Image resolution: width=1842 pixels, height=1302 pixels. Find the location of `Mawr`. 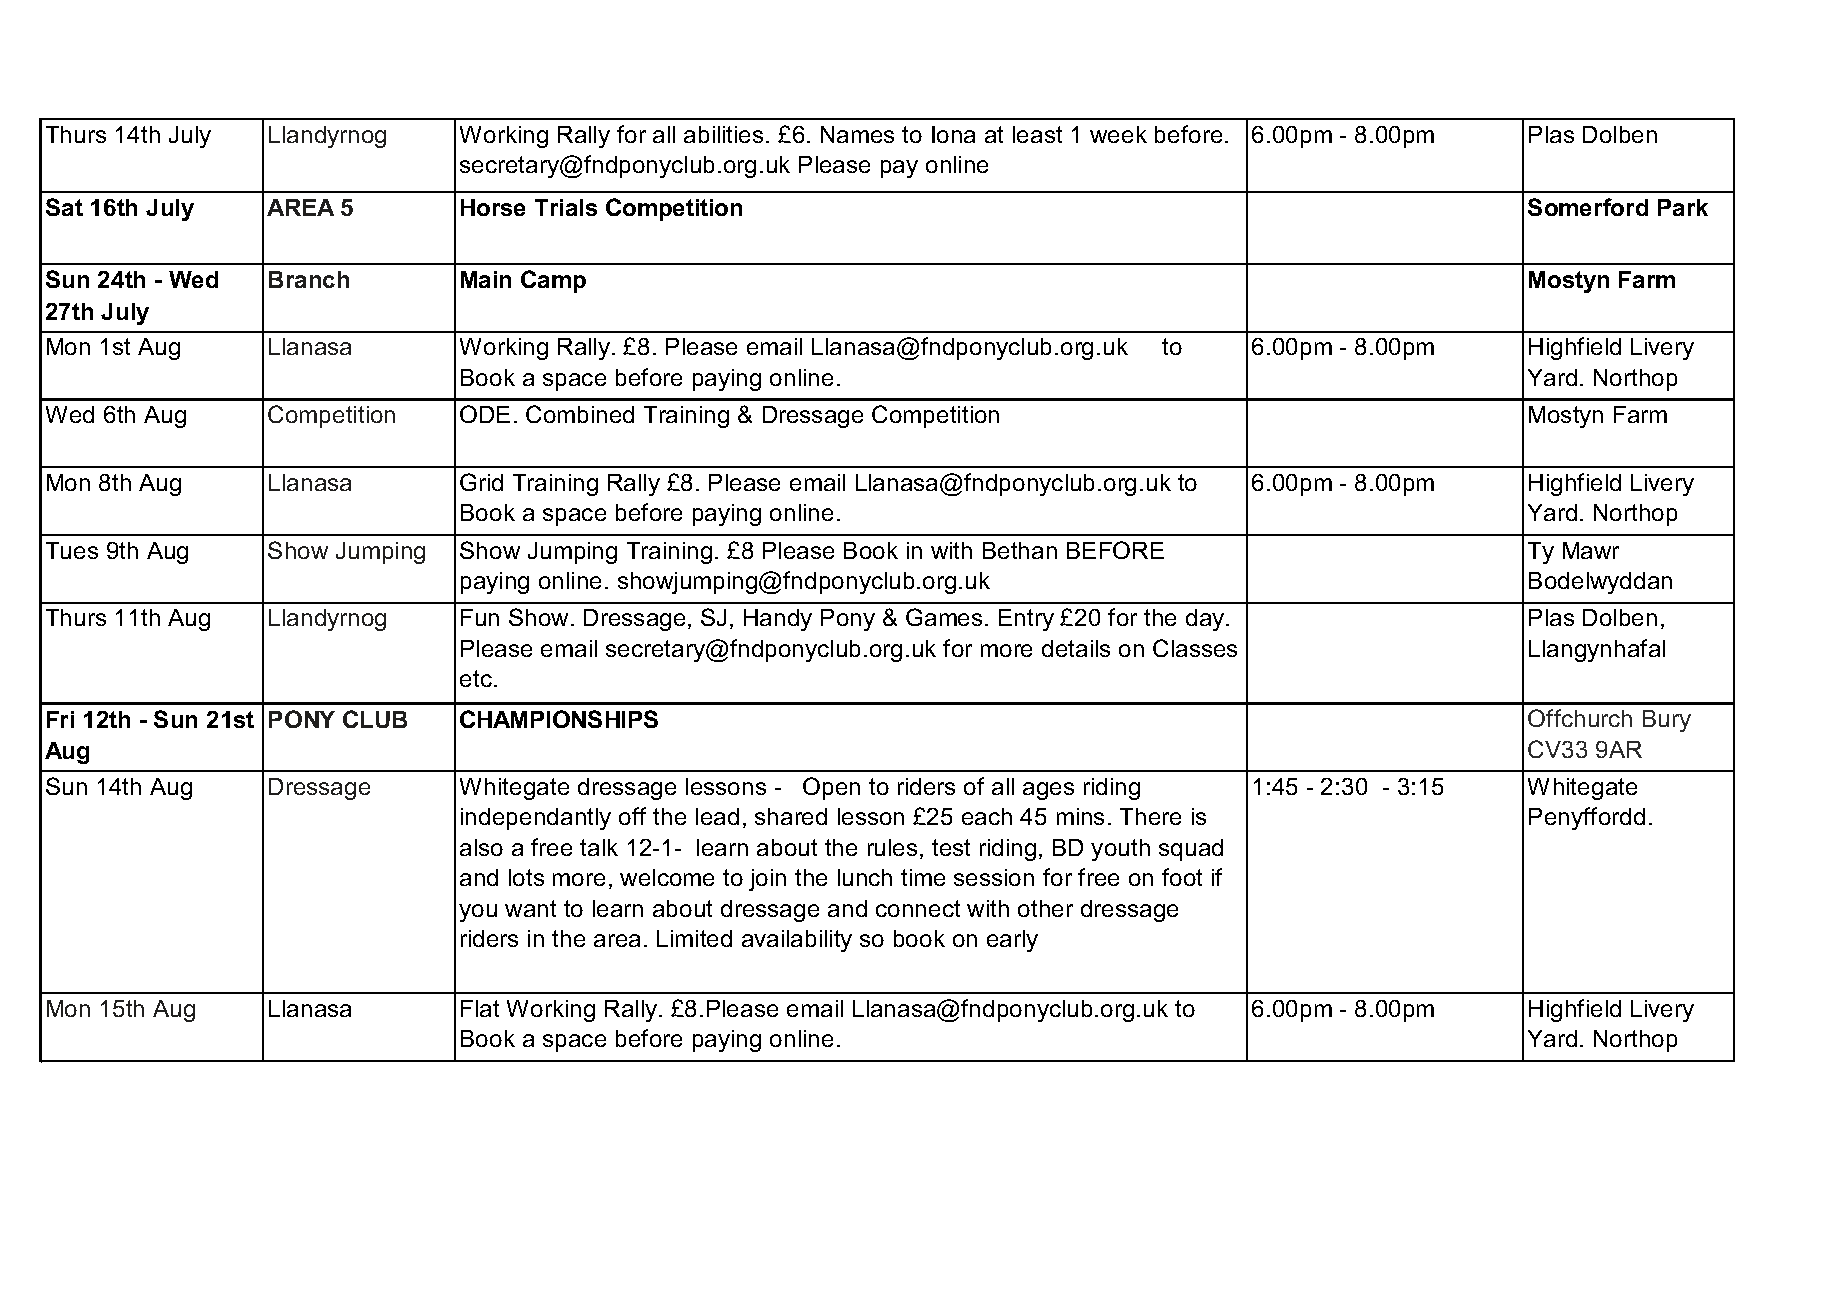

Mawr is located at coordinates (1591, 550).
